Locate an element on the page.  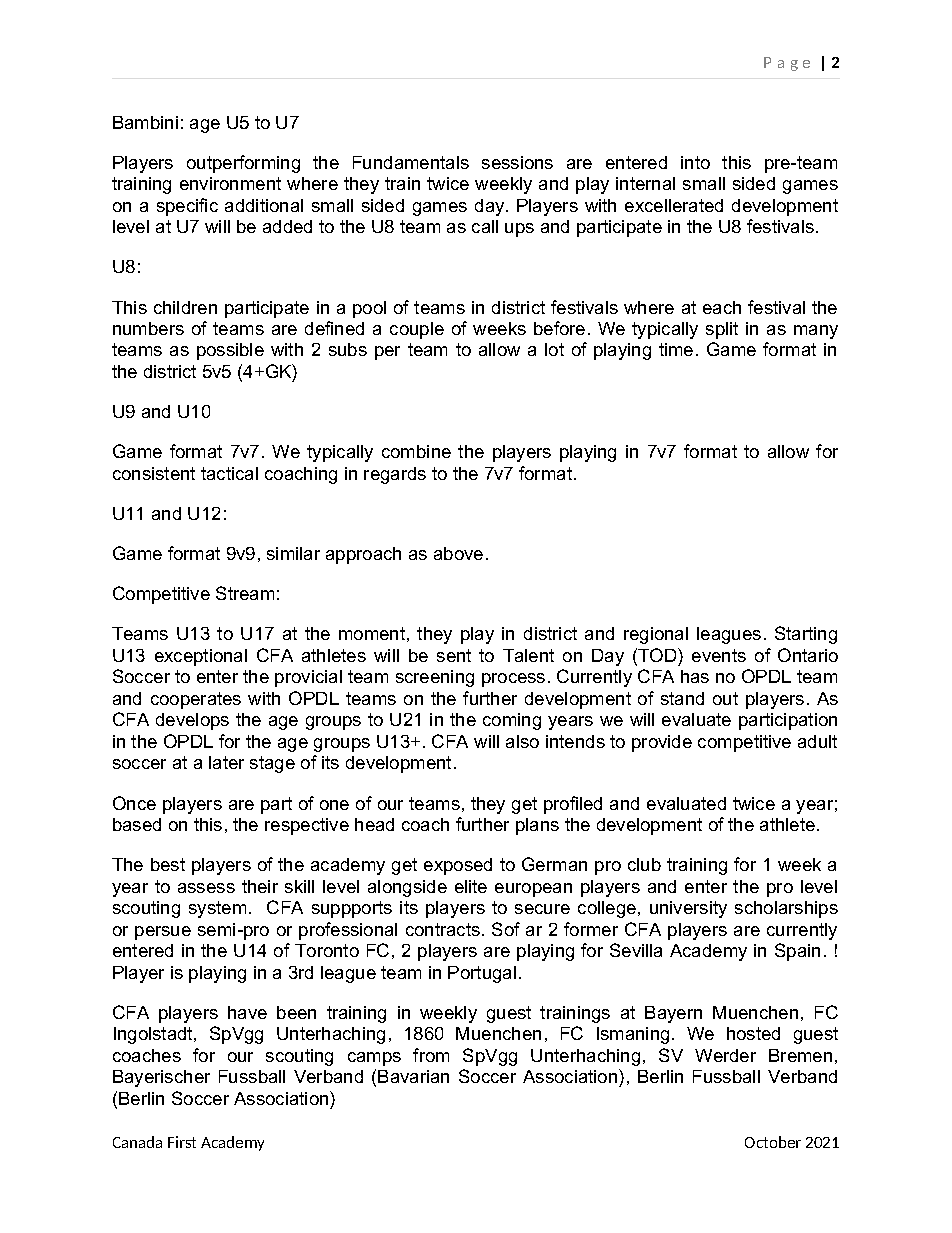
sent is located at coordinates (454, 655).
